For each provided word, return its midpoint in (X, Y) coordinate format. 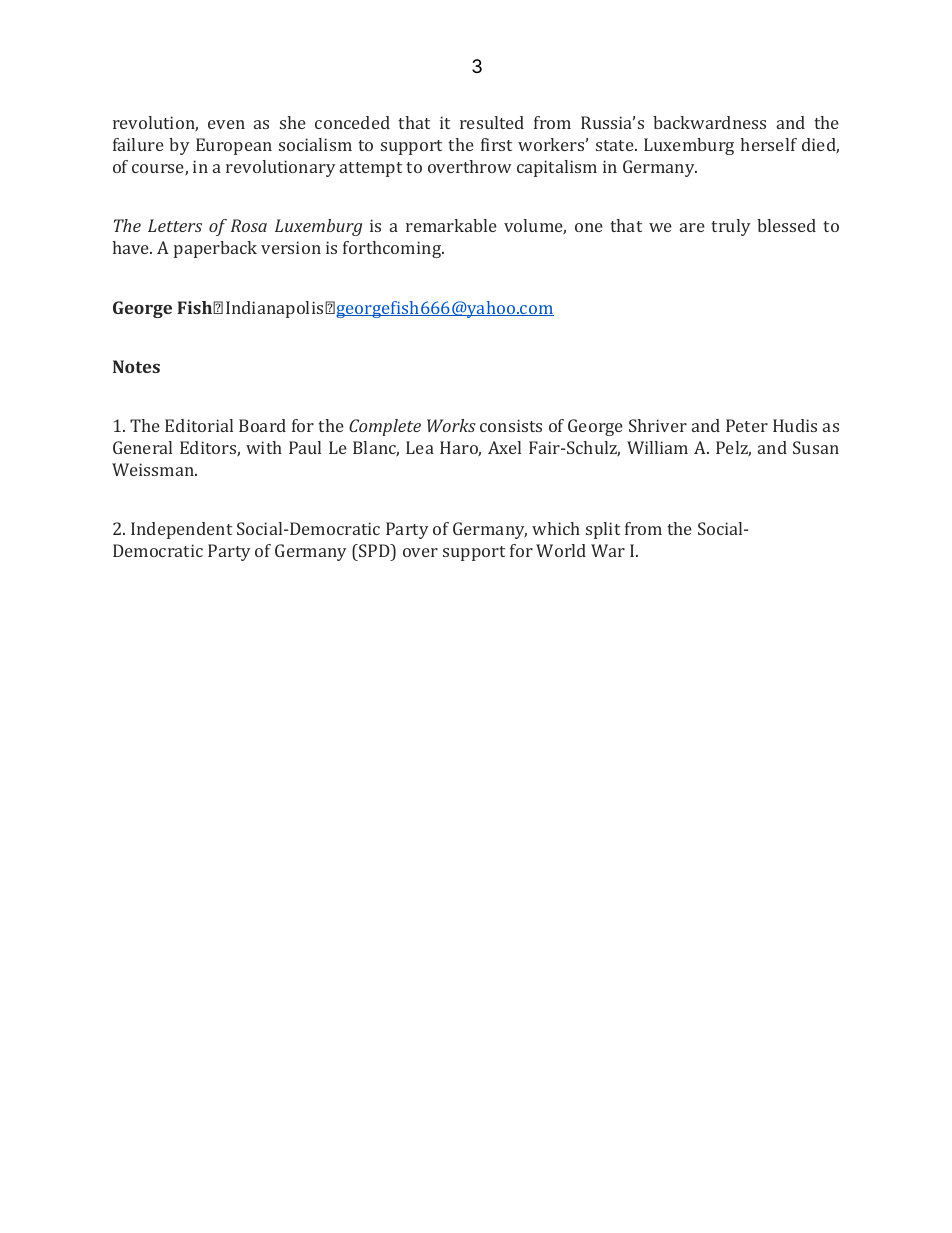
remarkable (451, 225)
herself (768, 144)
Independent (181, 530)
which (556, 528)
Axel (504, 447)
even (226, 124)
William (657, 447)
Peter (747, 425)
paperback (215, 249)
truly (731, 227)
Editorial (199, 425)
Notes (136, 366)
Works (451, 425)
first (496, 144)
